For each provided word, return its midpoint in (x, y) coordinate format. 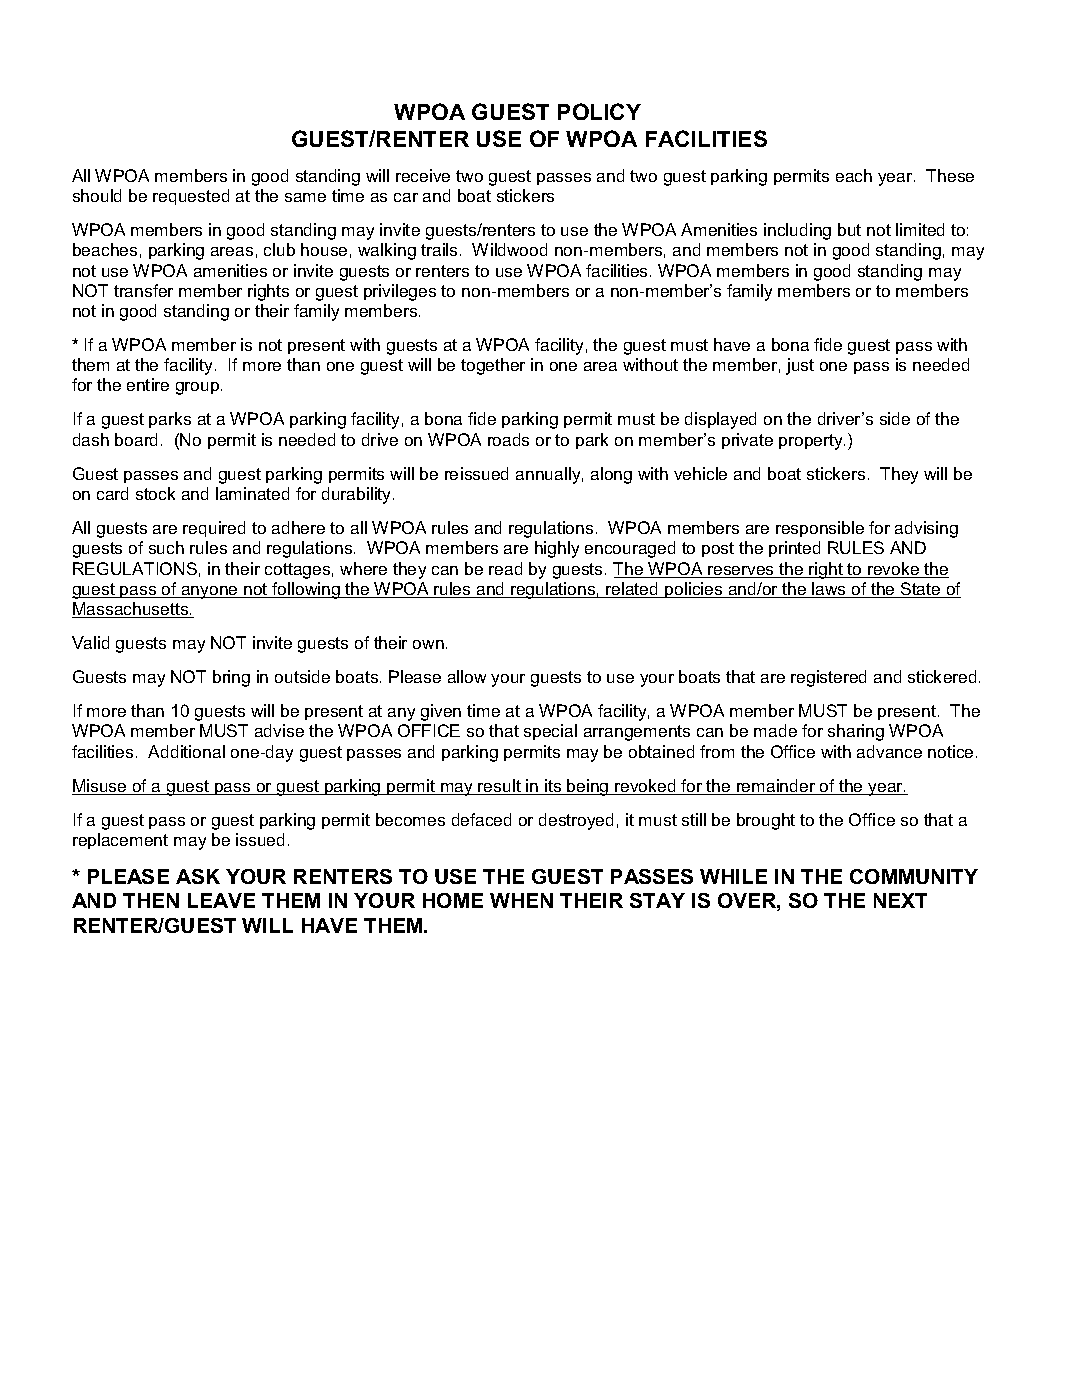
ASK (198, 876)
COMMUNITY (914, 876)
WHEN (521, 900)
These (950, 175)
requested (191, 197)
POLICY (599, 111)
